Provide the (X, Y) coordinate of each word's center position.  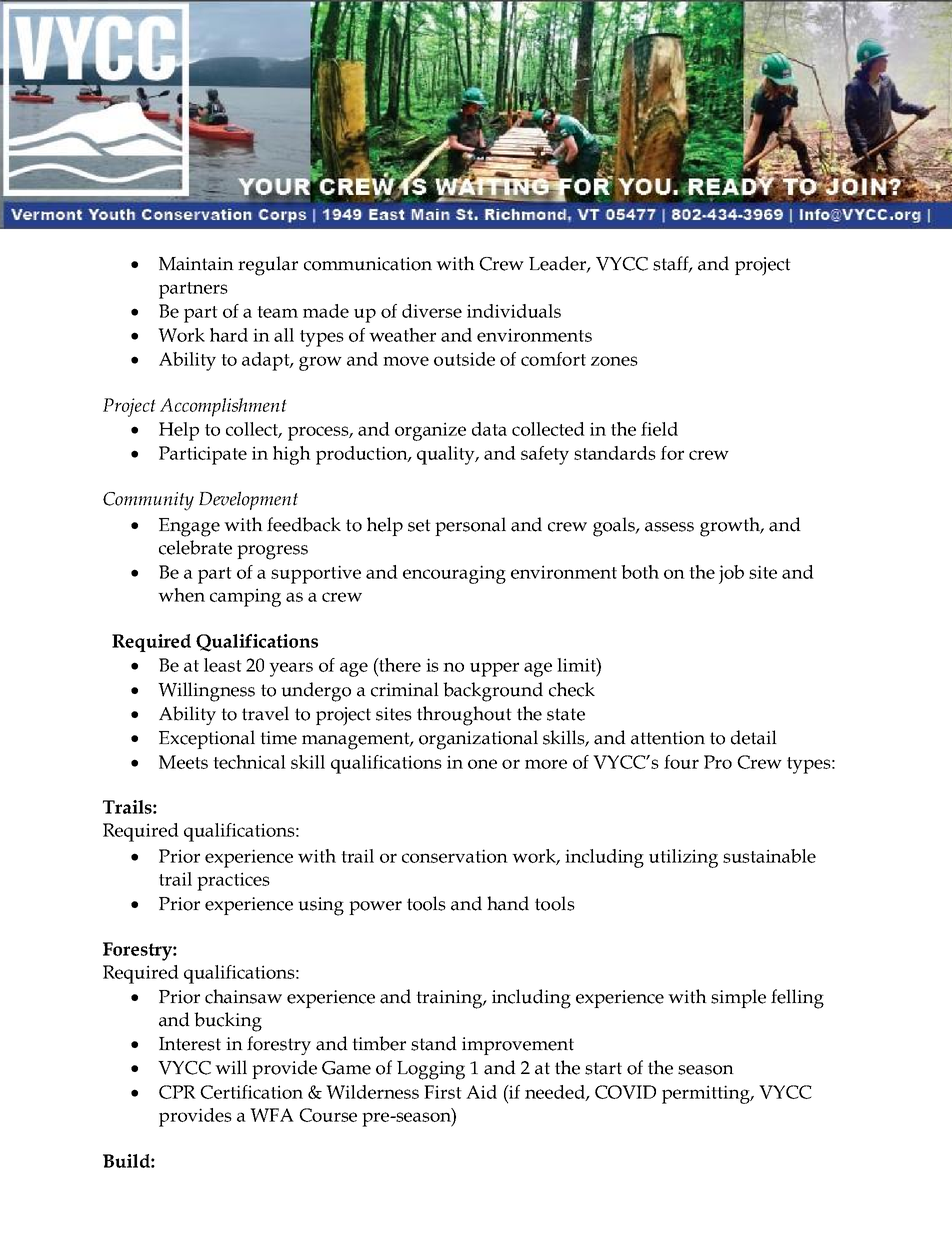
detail (754, 737)
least (223, 665)
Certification (251, 1092)
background (493, 692)
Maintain (196, 264)
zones (614, 361)
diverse (432, 311)
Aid (481, 1092)
